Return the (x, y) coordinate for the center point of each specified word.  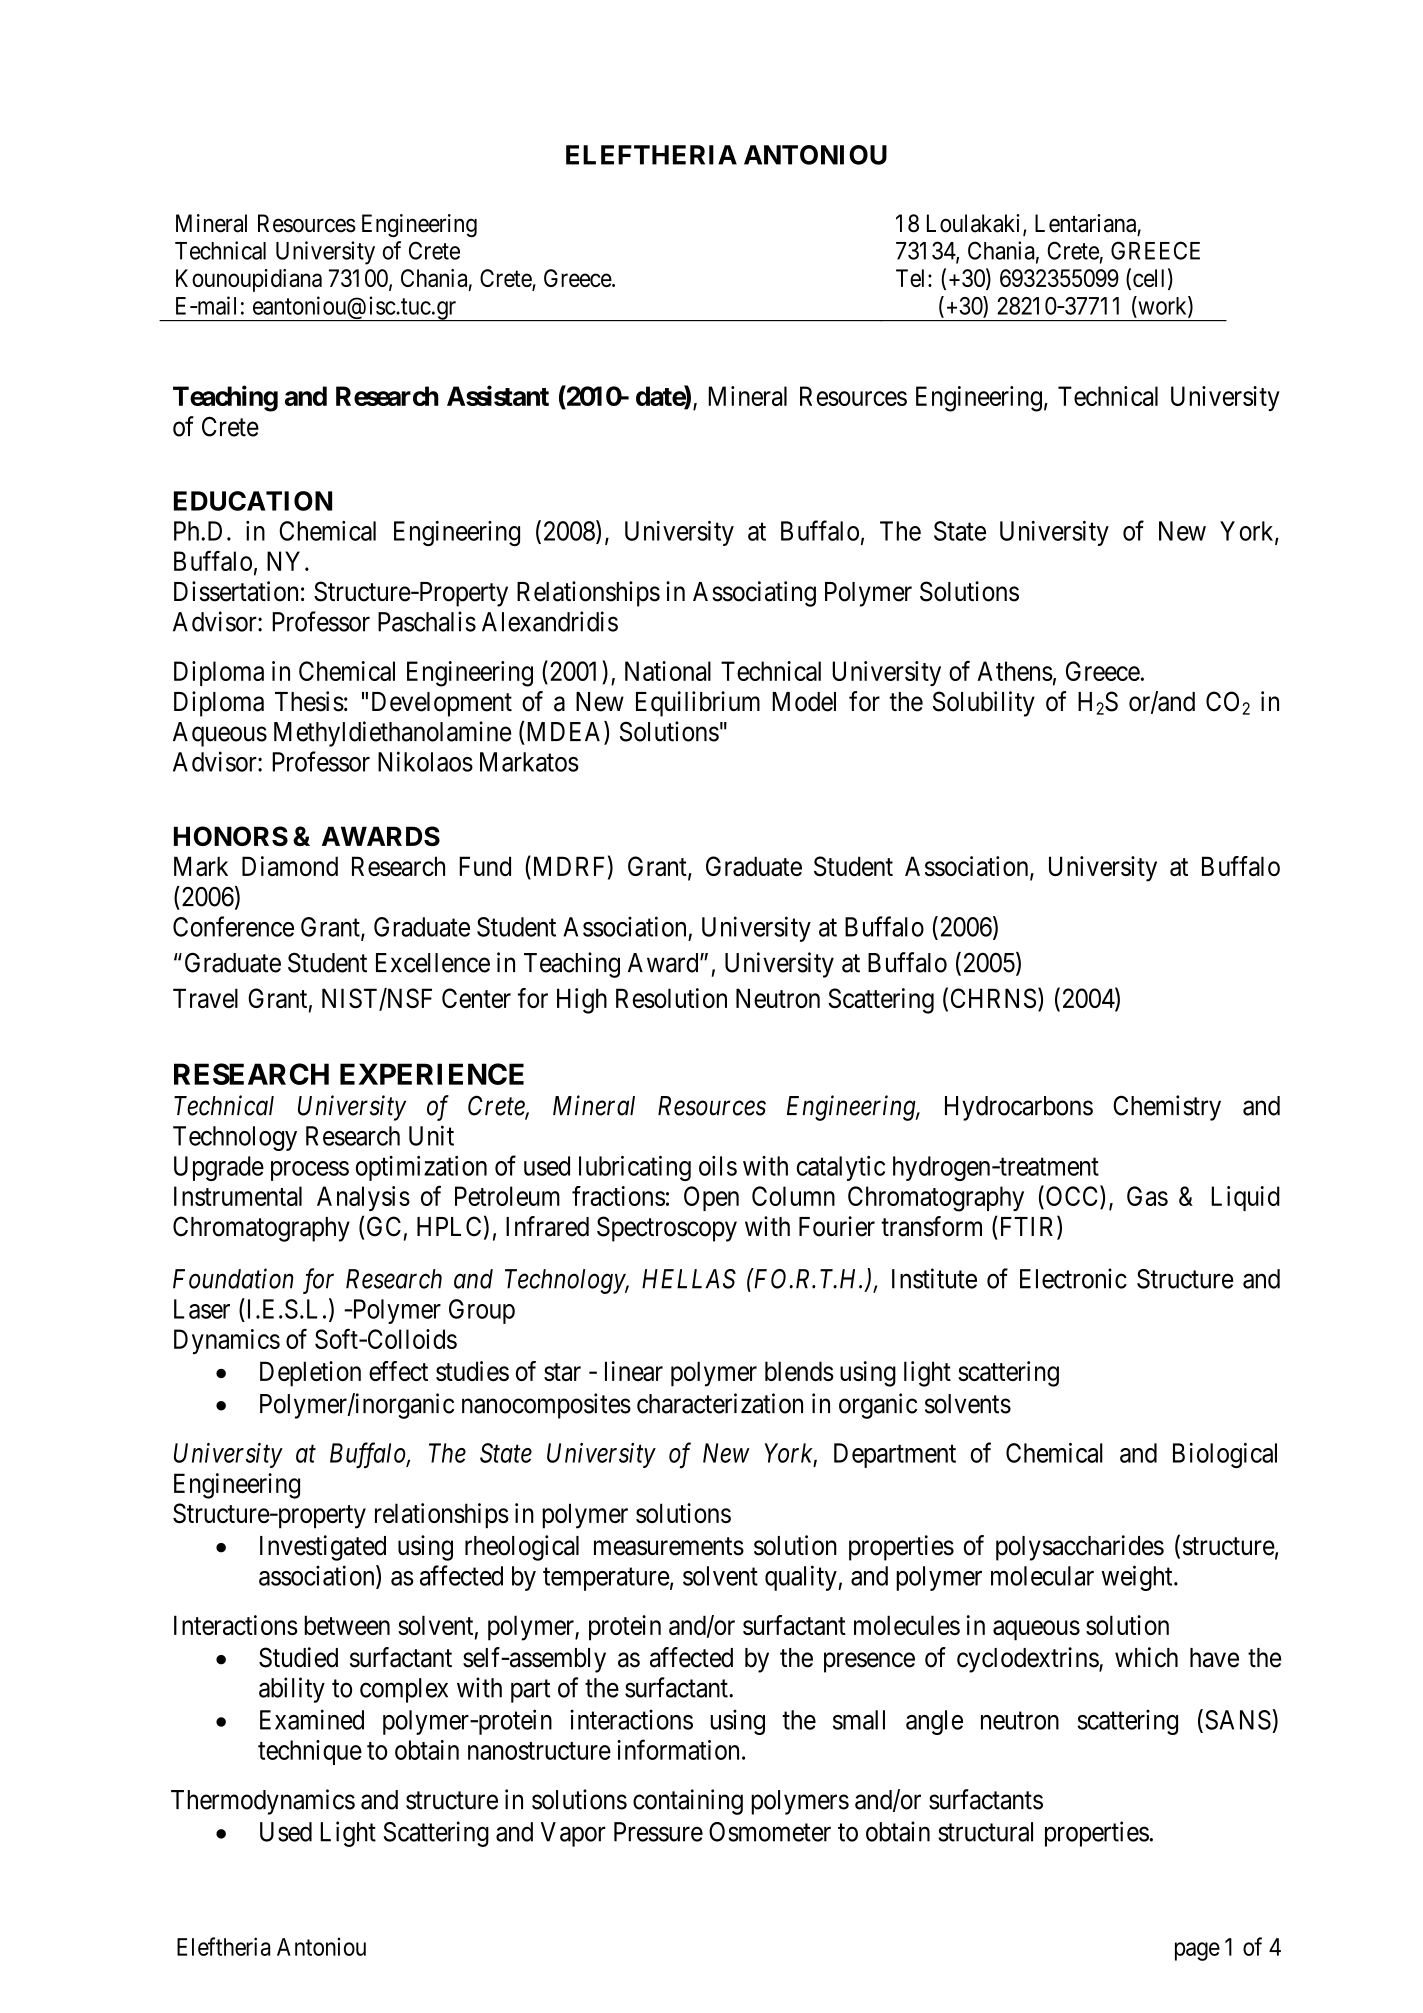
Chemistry (1167, 1108)
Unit (431, 1135)
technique (310, 1752)
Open (711, 1198)
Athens (1015, 671)
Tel (912, 278)
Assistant (498, 395)
